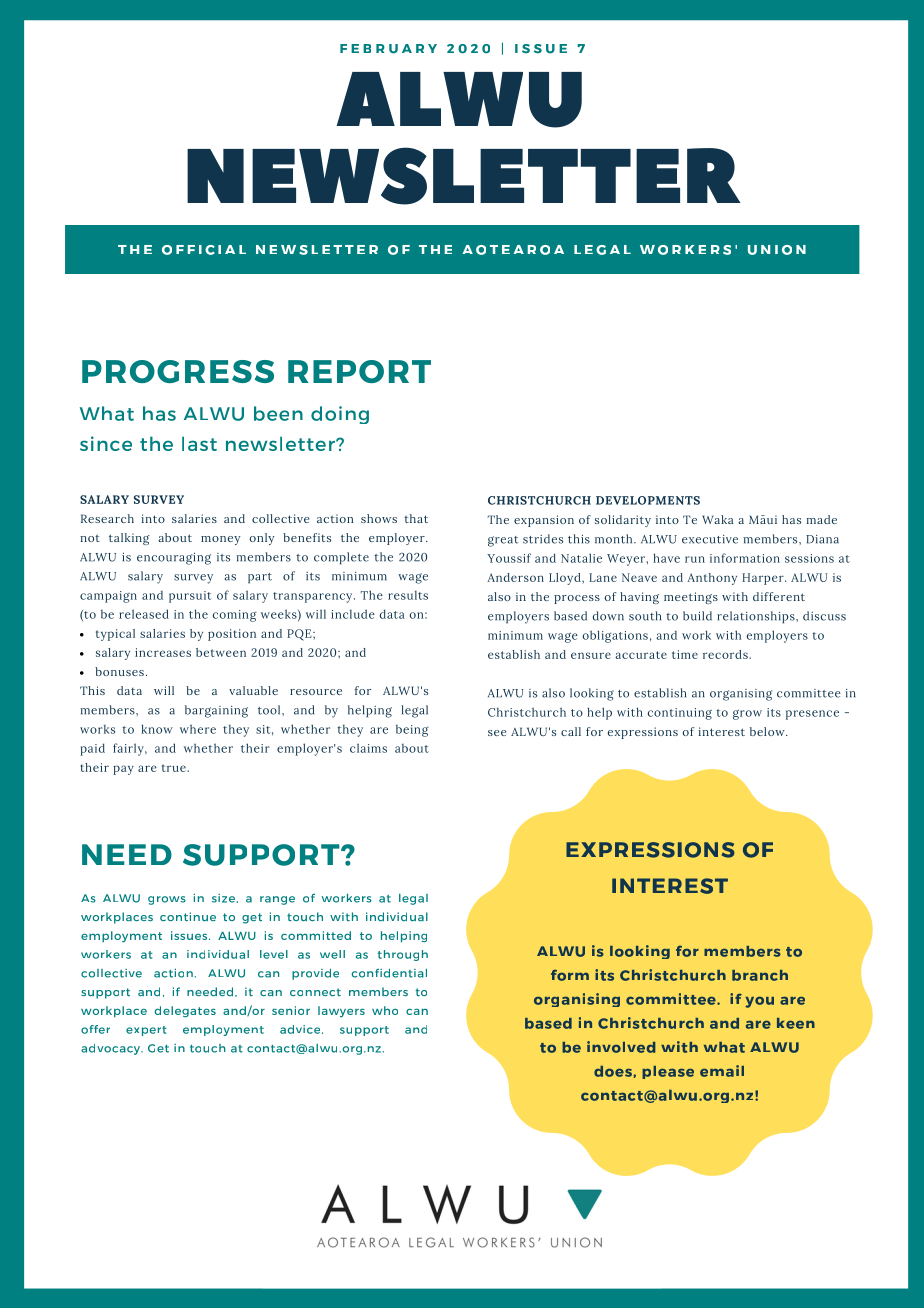 This screenshot has width=924, height=1308. I want to click on see, so click(497, 733).
